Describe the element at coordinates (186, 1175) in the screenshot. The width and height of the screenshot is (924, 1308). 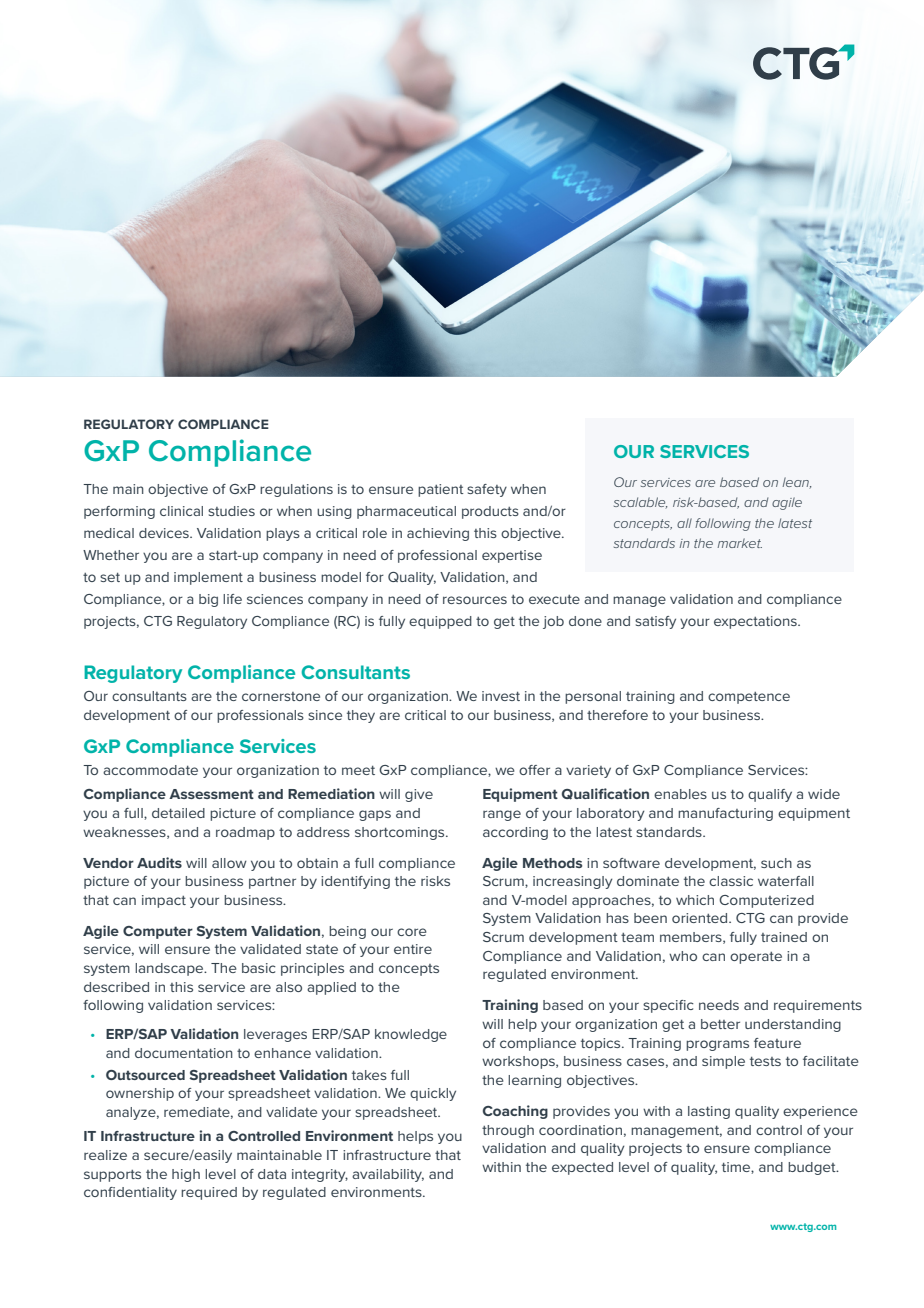
I see `high` at that location.
